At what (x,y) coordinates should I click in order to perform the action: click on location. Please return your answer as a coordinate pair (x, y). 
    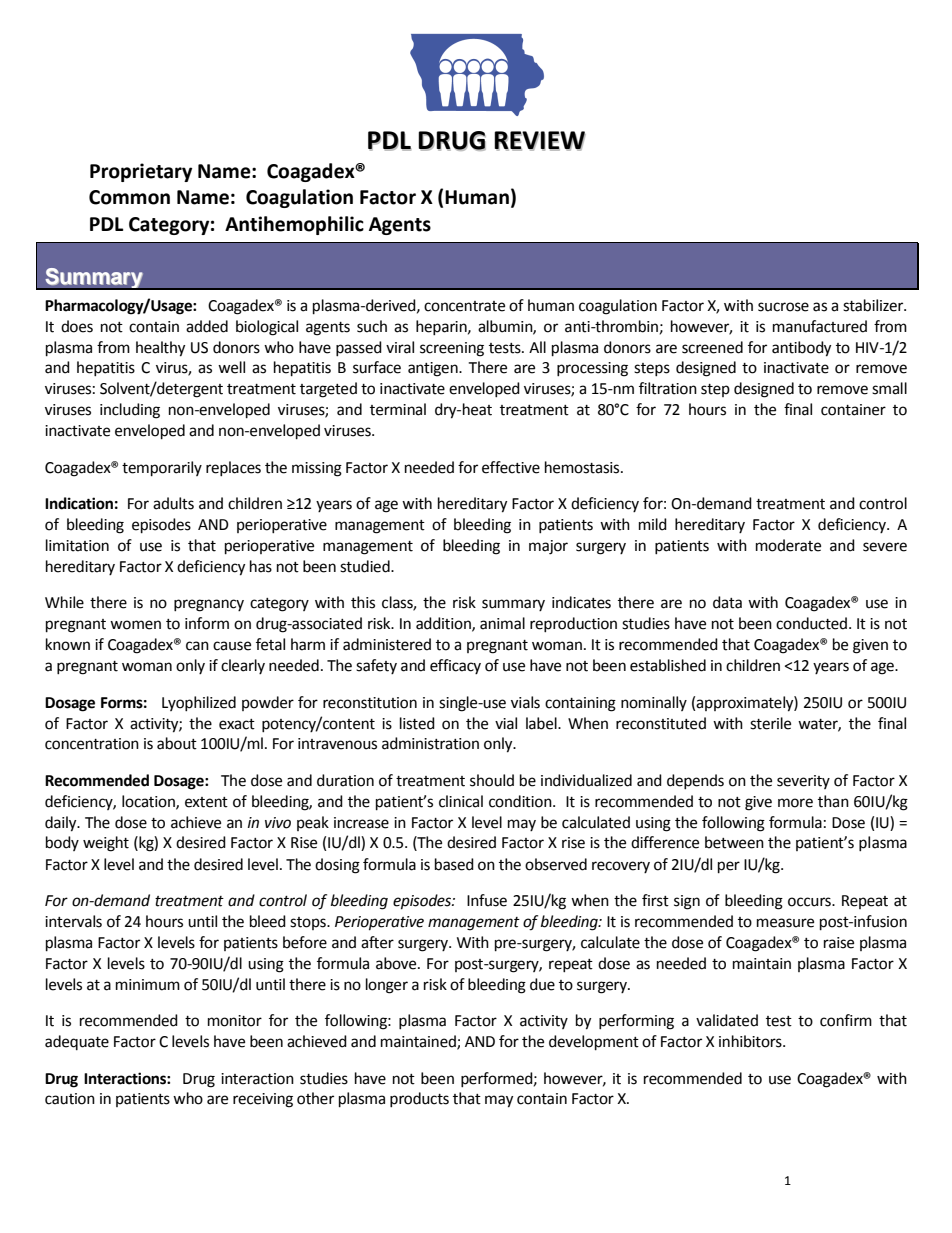
    Looking at the image, I should click on (149, 802).
